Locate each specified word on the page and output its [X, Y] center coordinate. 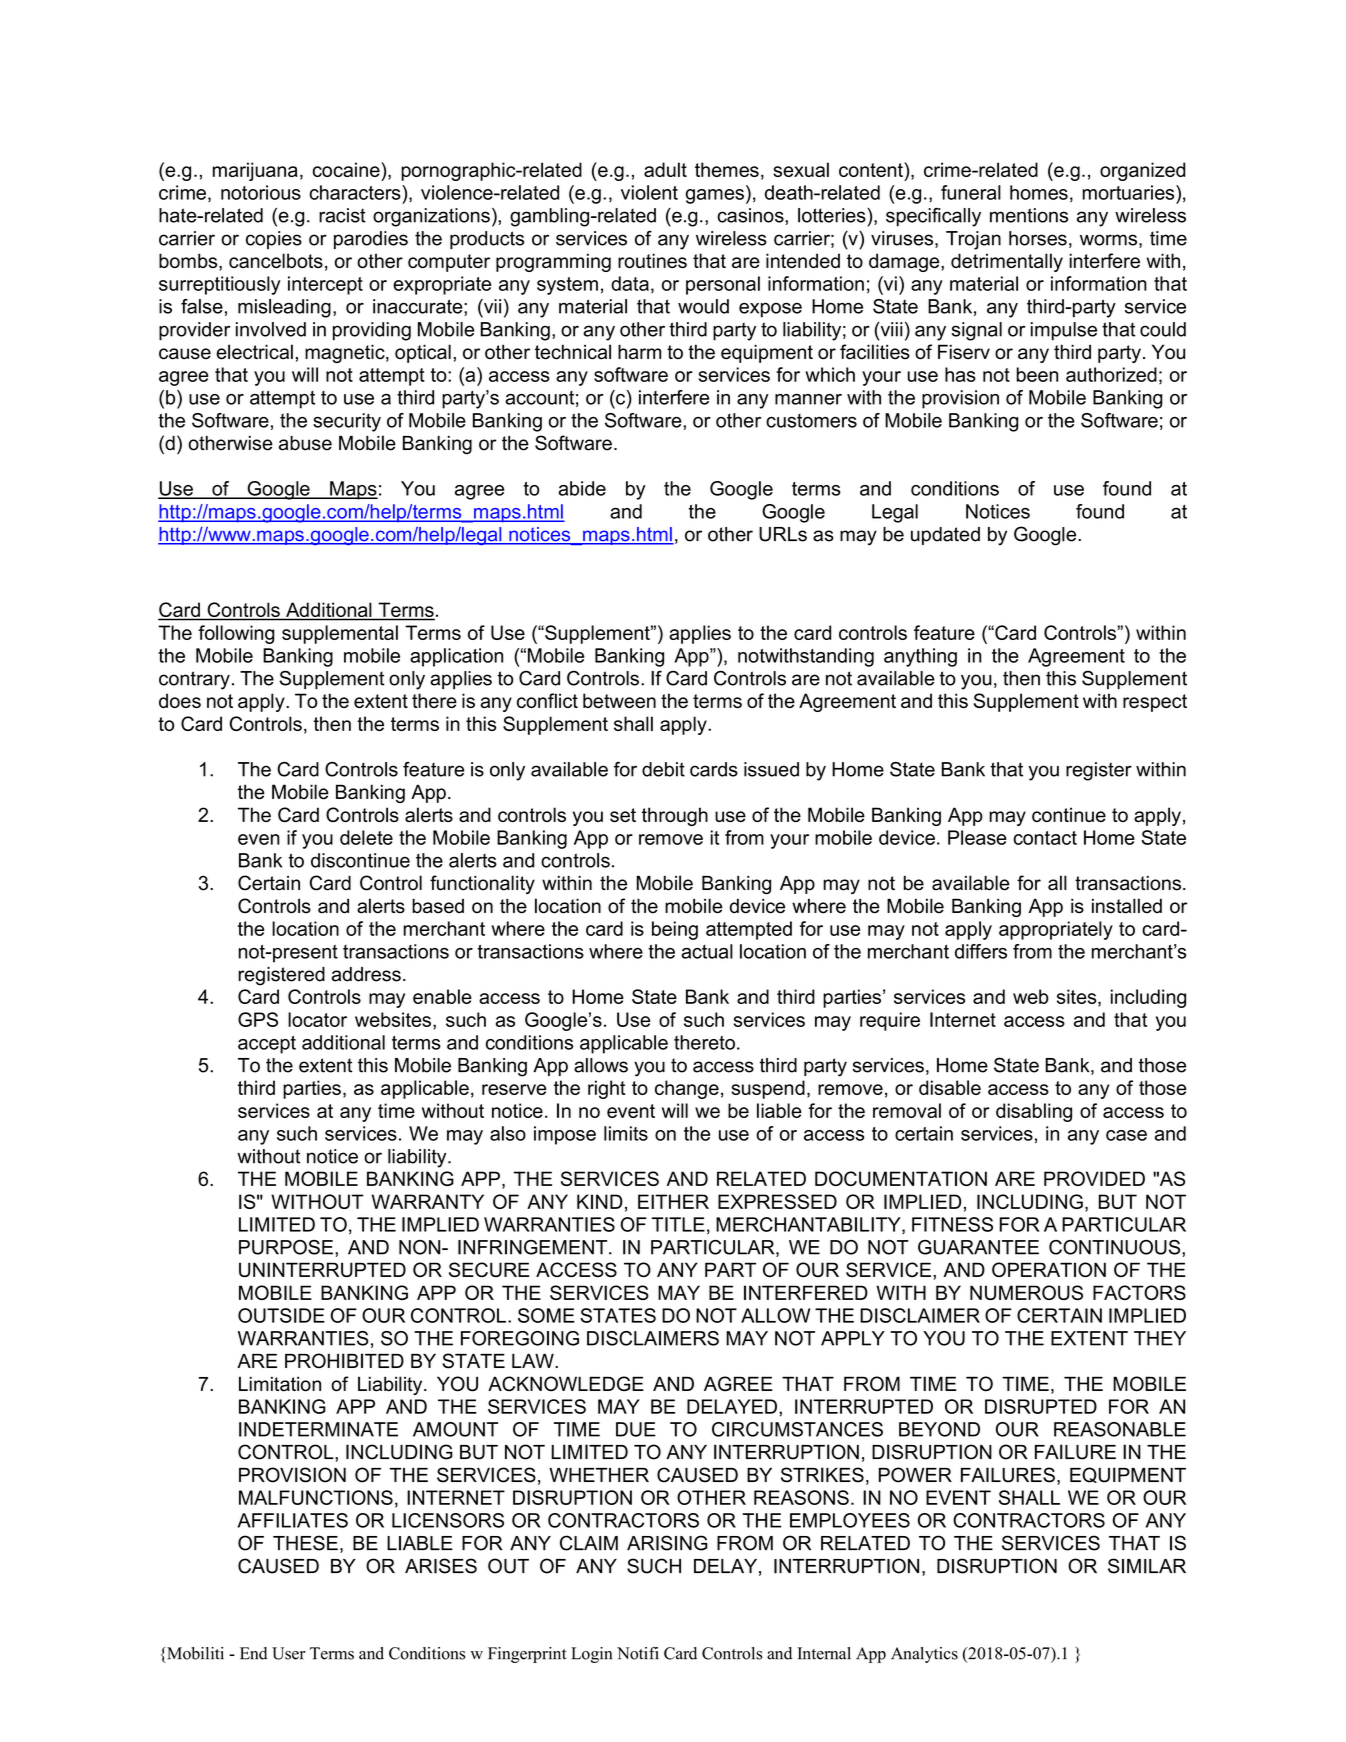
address [366, 974]
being [675, 930]
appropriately [1056, 930]
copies [274, 240]
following [236, 634]
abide [582, 488]
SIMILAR [1147, 1566]
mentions [1029, 215]
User [289, 1653]
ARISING [667, 1543]
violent [649, 192]
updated [945, 536]
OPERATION [1049, 1269]
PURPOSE [286, 1247]
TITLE [678, 1224]
